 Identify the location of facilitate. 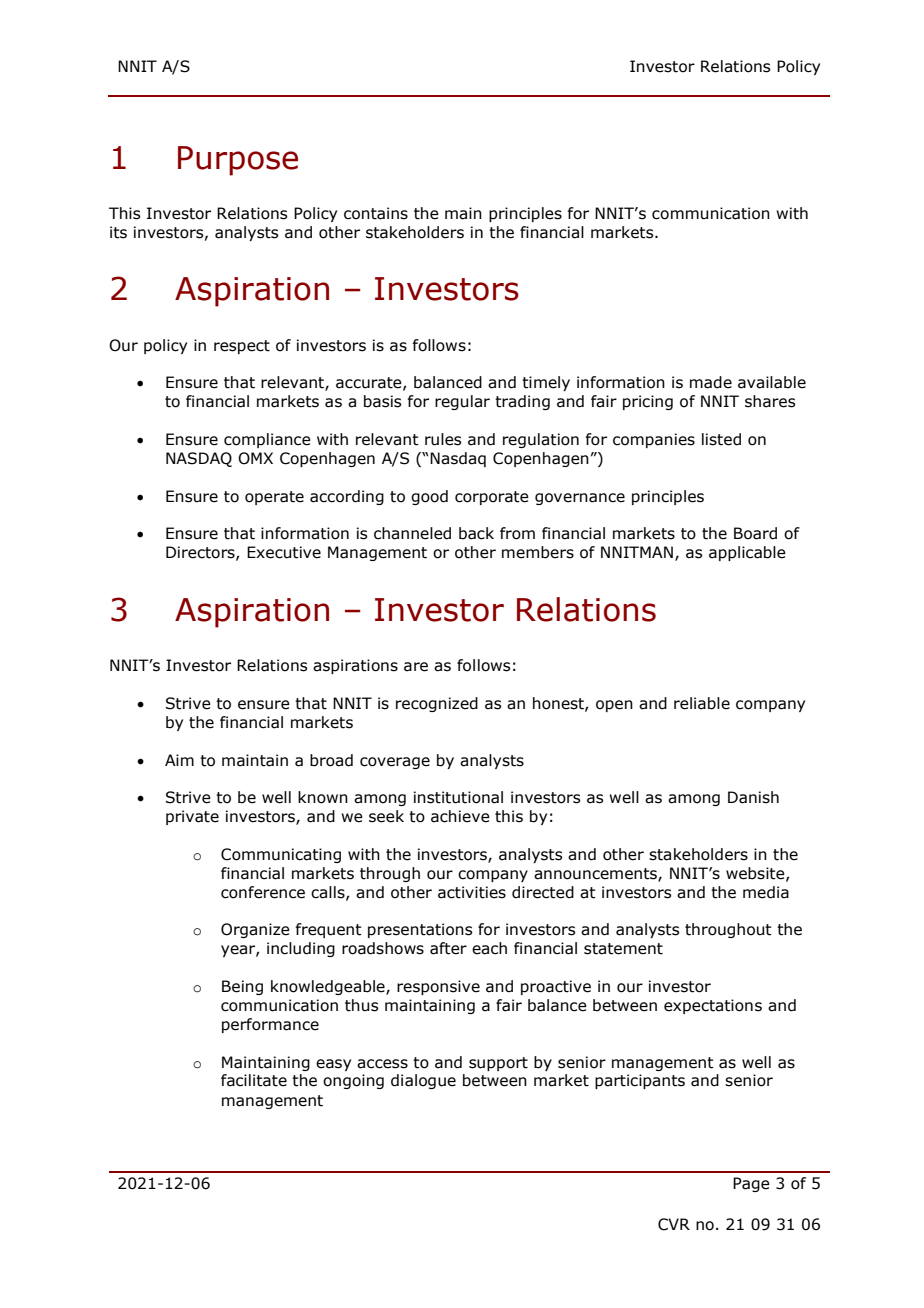
(254, 1080).
